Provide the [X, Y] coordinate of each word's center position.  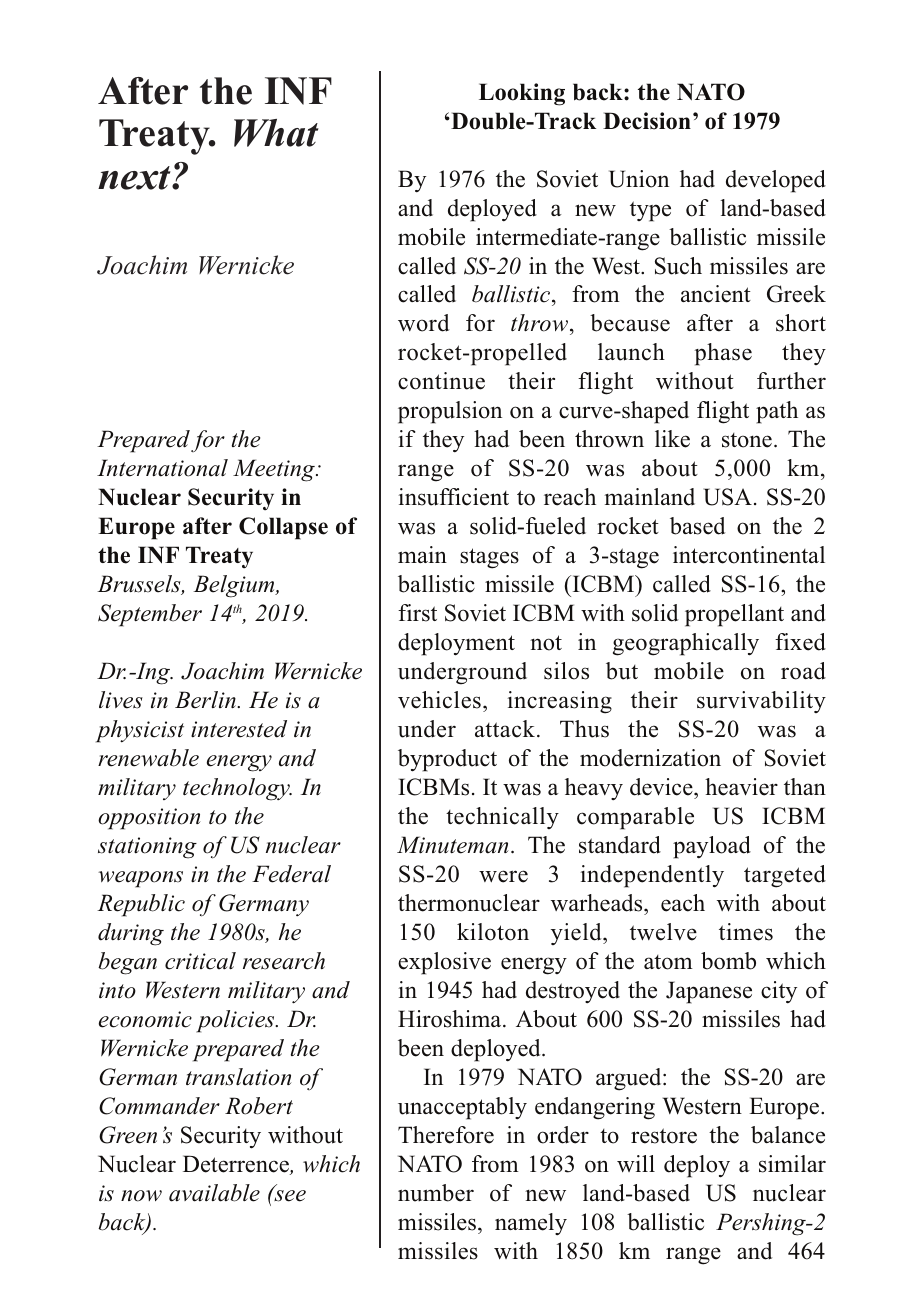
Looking [522, 94]
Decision [647, 121]
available [214, 1193]
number [436, 1193]
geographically [686, 644]
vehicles [439, 700]
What [276, 133]
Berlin [206, 700]
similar [792, 1164]
